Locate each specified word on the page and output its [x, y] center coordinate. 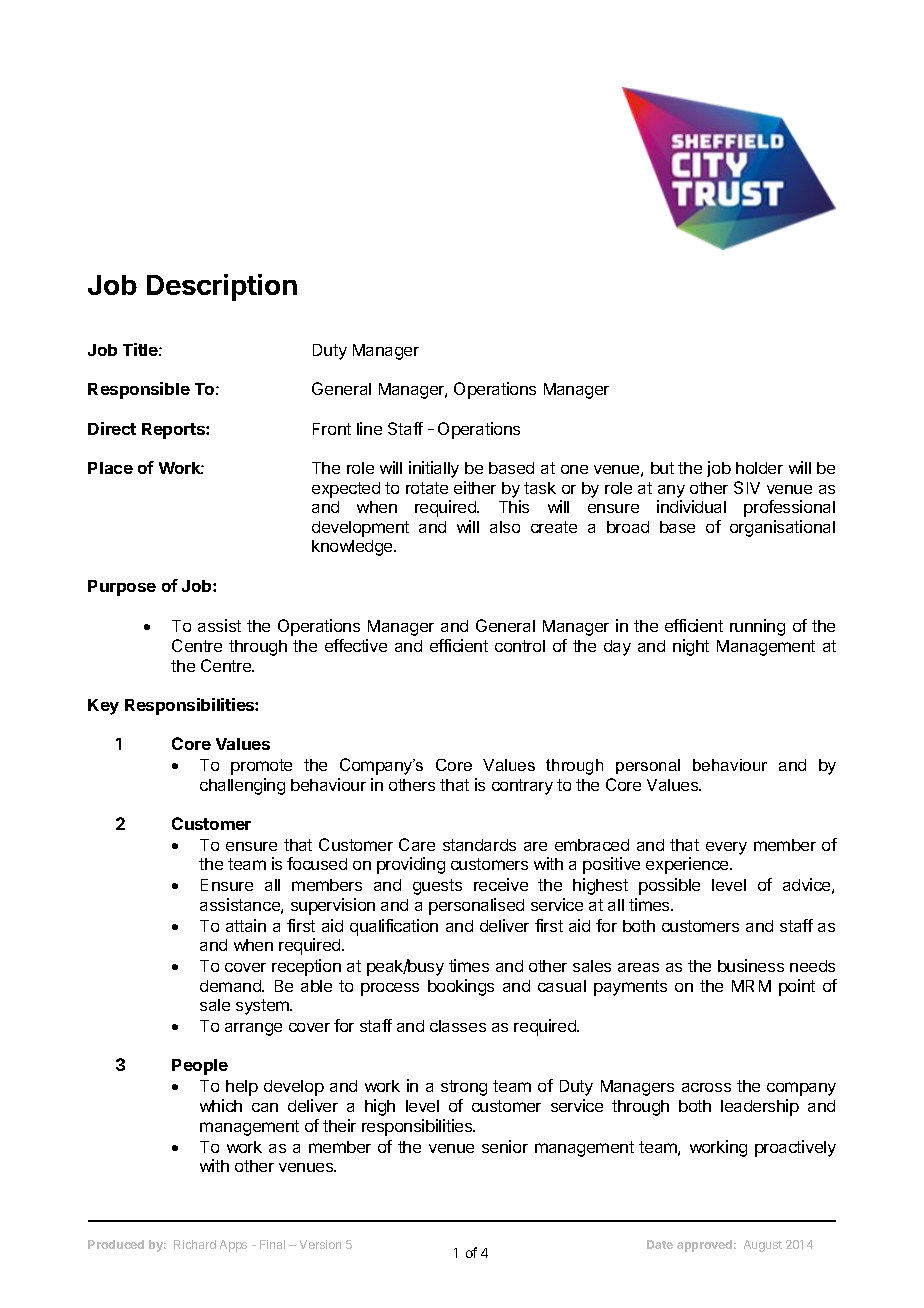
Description [222, 287]
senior [505, 1146]
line [369, 428]
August [763, 1246]
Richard [195, 1244]
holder [759, 468]
